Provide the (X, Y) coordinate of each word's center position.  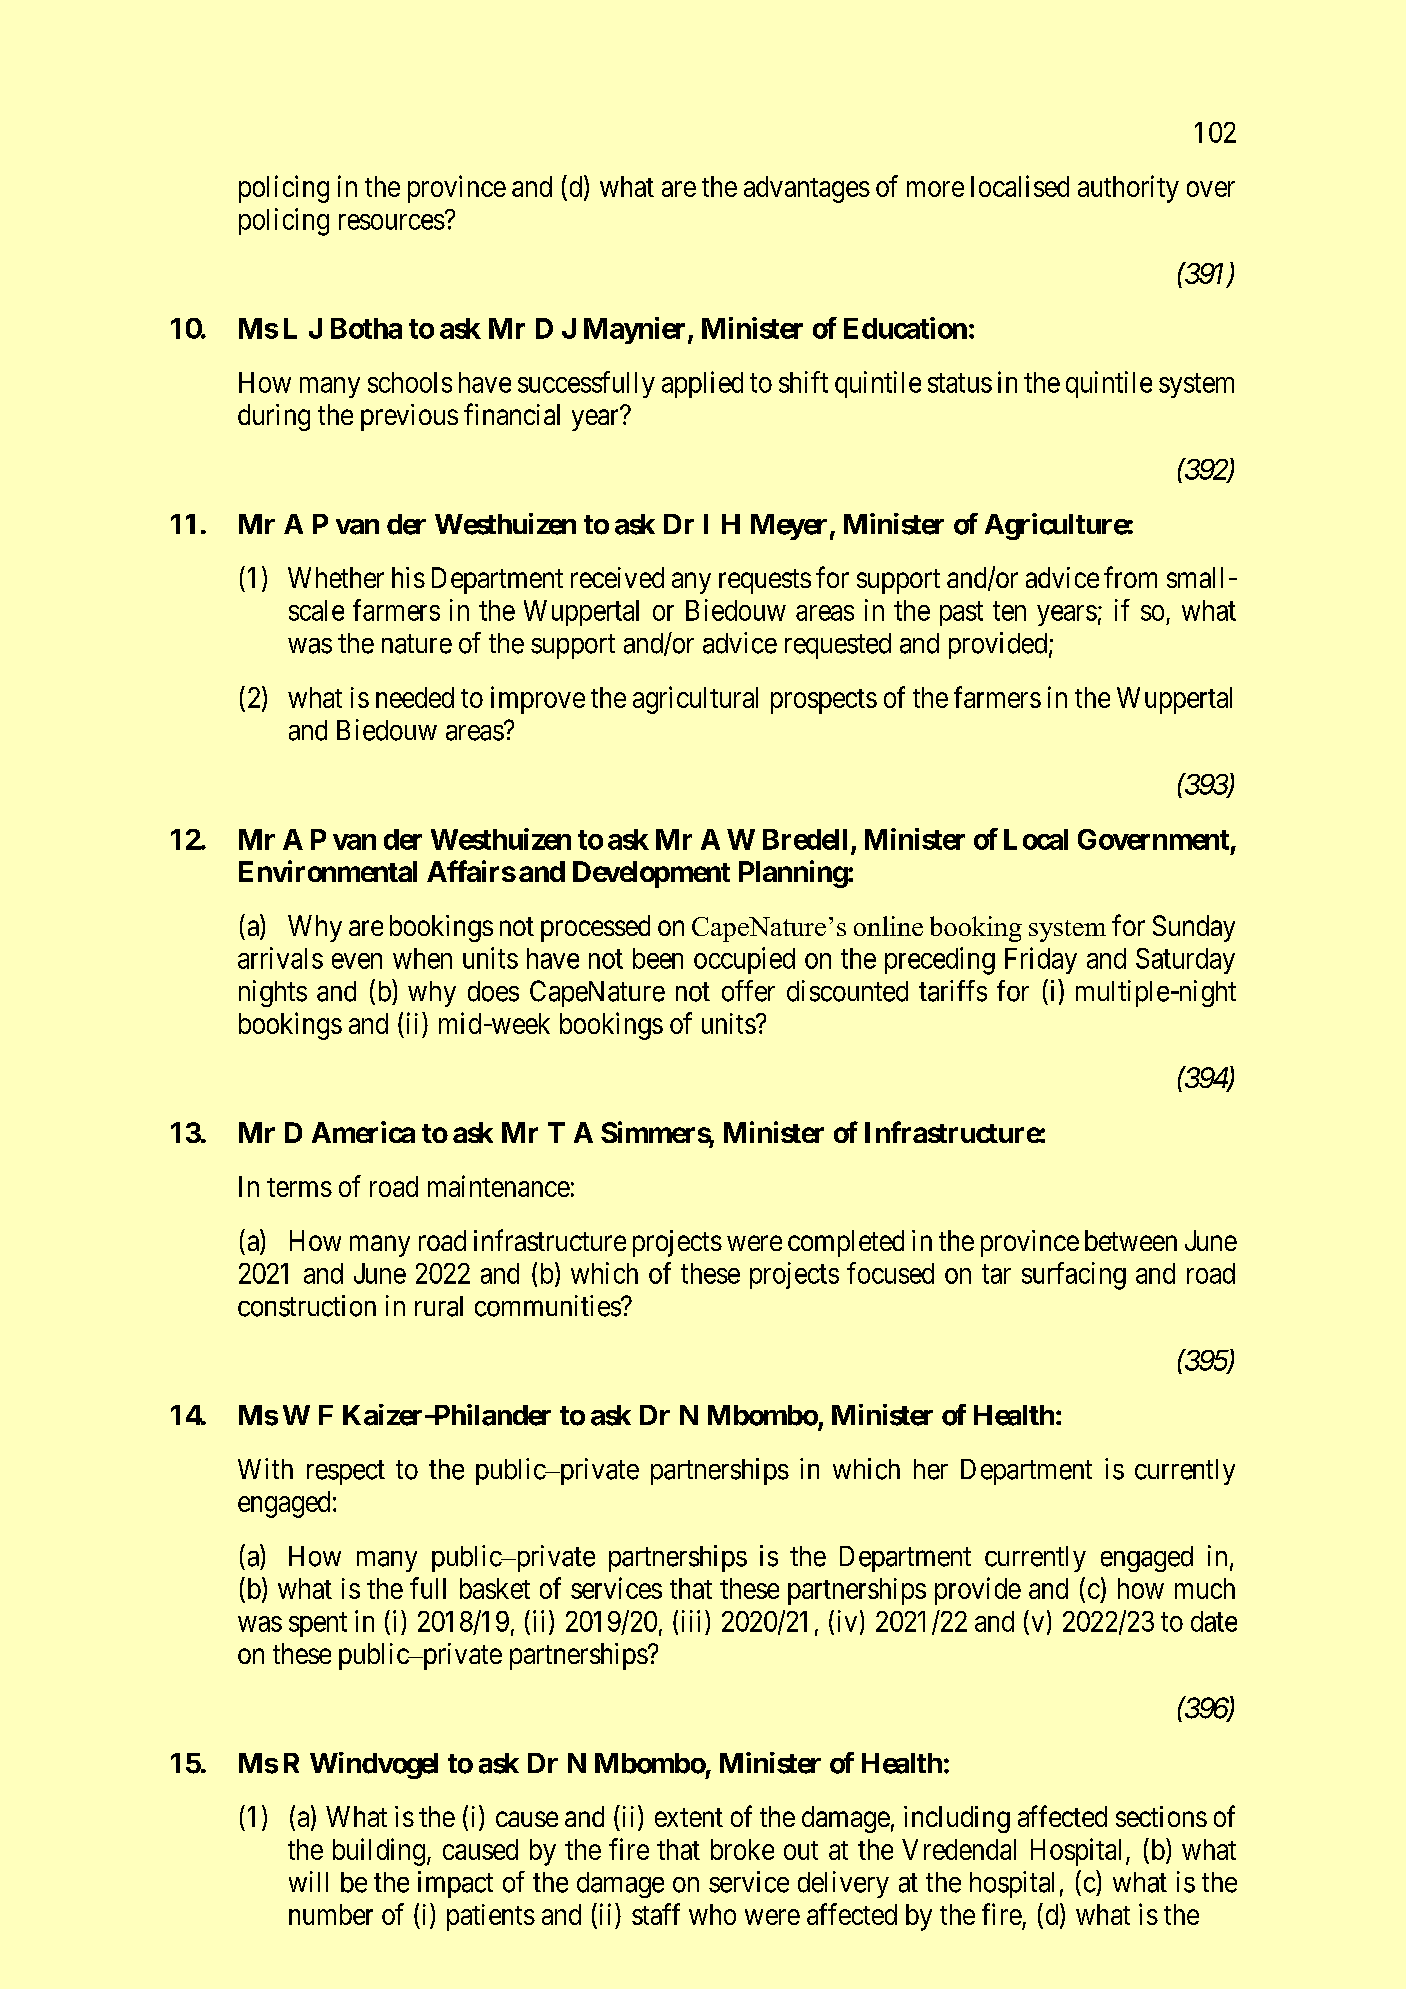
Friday (1041, 960)
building (379, 1852)
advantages (807, 189)
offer (748, 991)
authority (1128, 189)
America (363, 1132)
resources (392, 222)
